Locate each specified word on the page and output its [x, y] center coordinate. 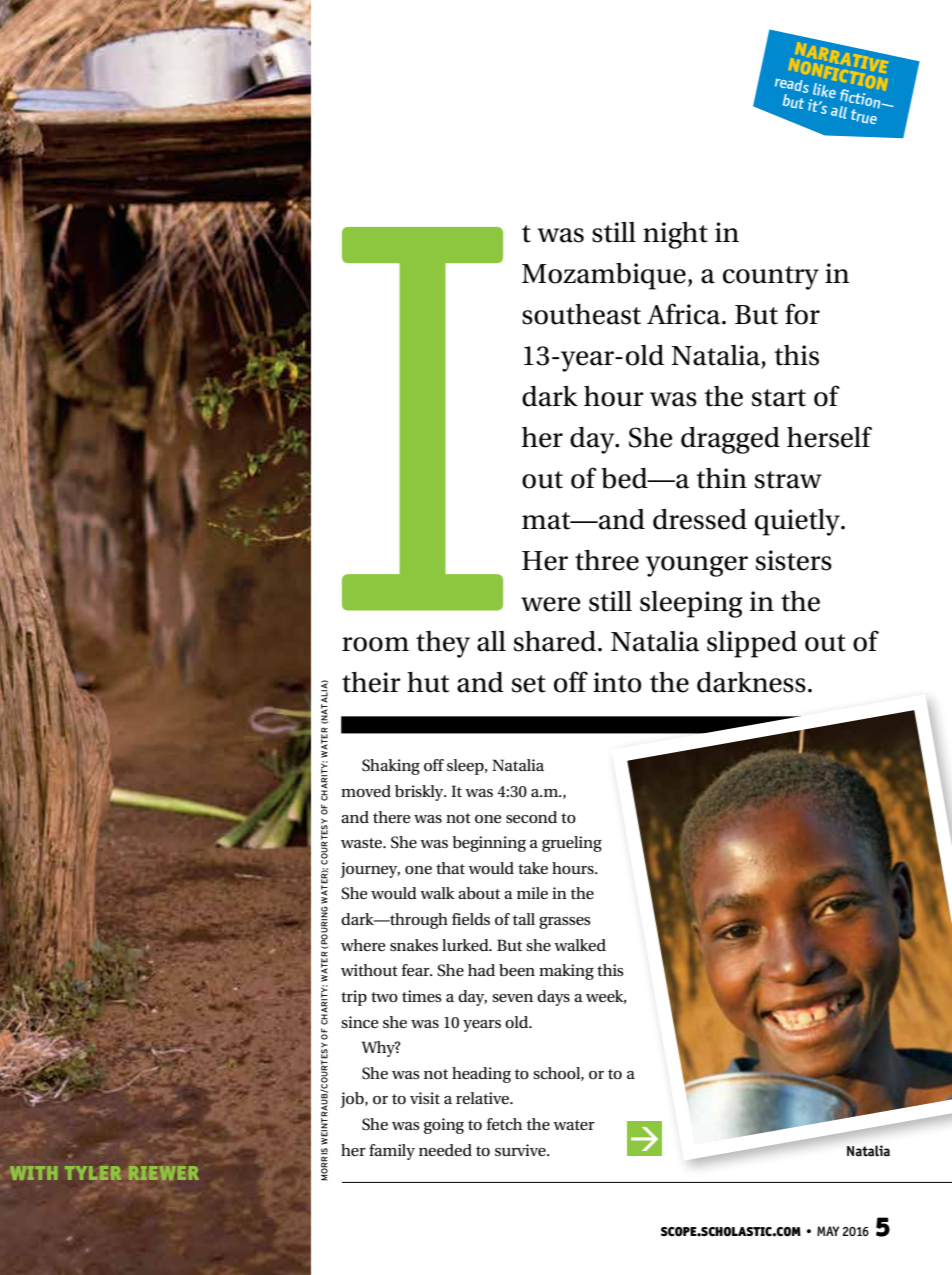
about [479, 893]
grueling [572, 844]
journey [370, 870]
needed [445, 1150]
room [375, 644]
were [551, 604]
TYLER [93, 1173]
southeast [581, 314]
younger [697, 566]
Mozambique [604, 276]
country [771, 278]
